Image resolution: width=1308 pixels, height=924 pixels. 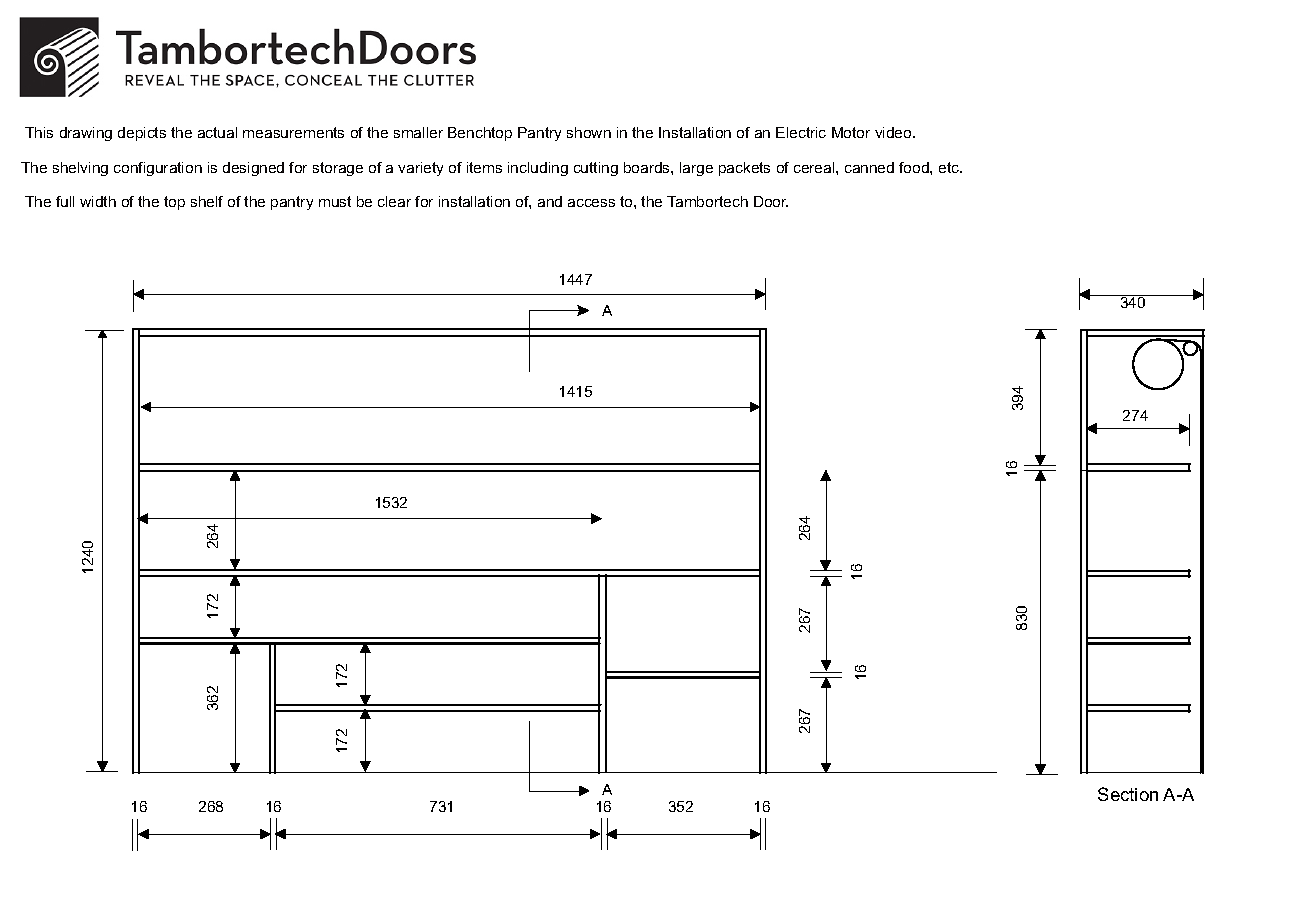 I want to click on Section, so click(x=1128, y=794).
